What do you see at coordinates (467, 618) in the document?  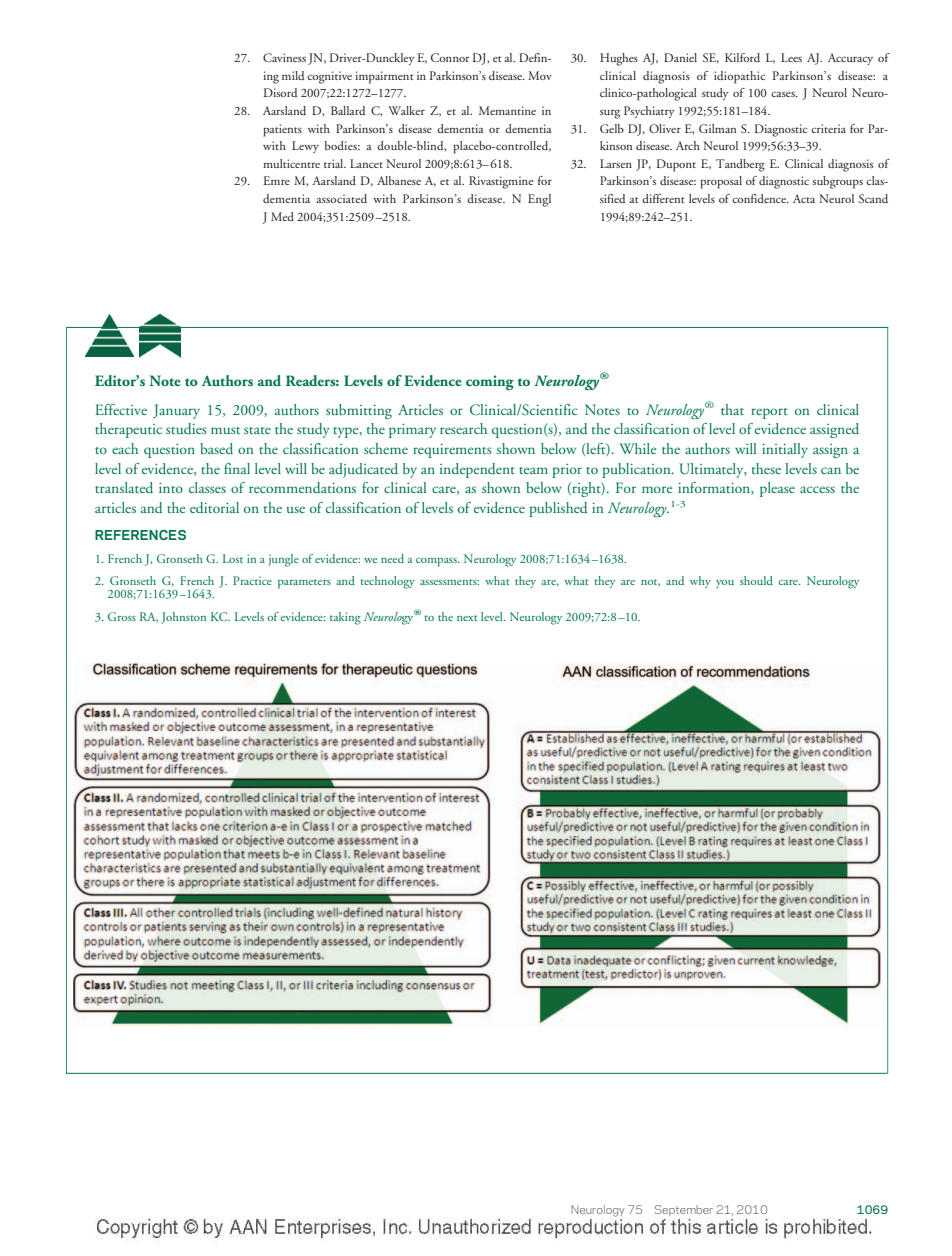 I see `next` at bounding box center [467, 618].
